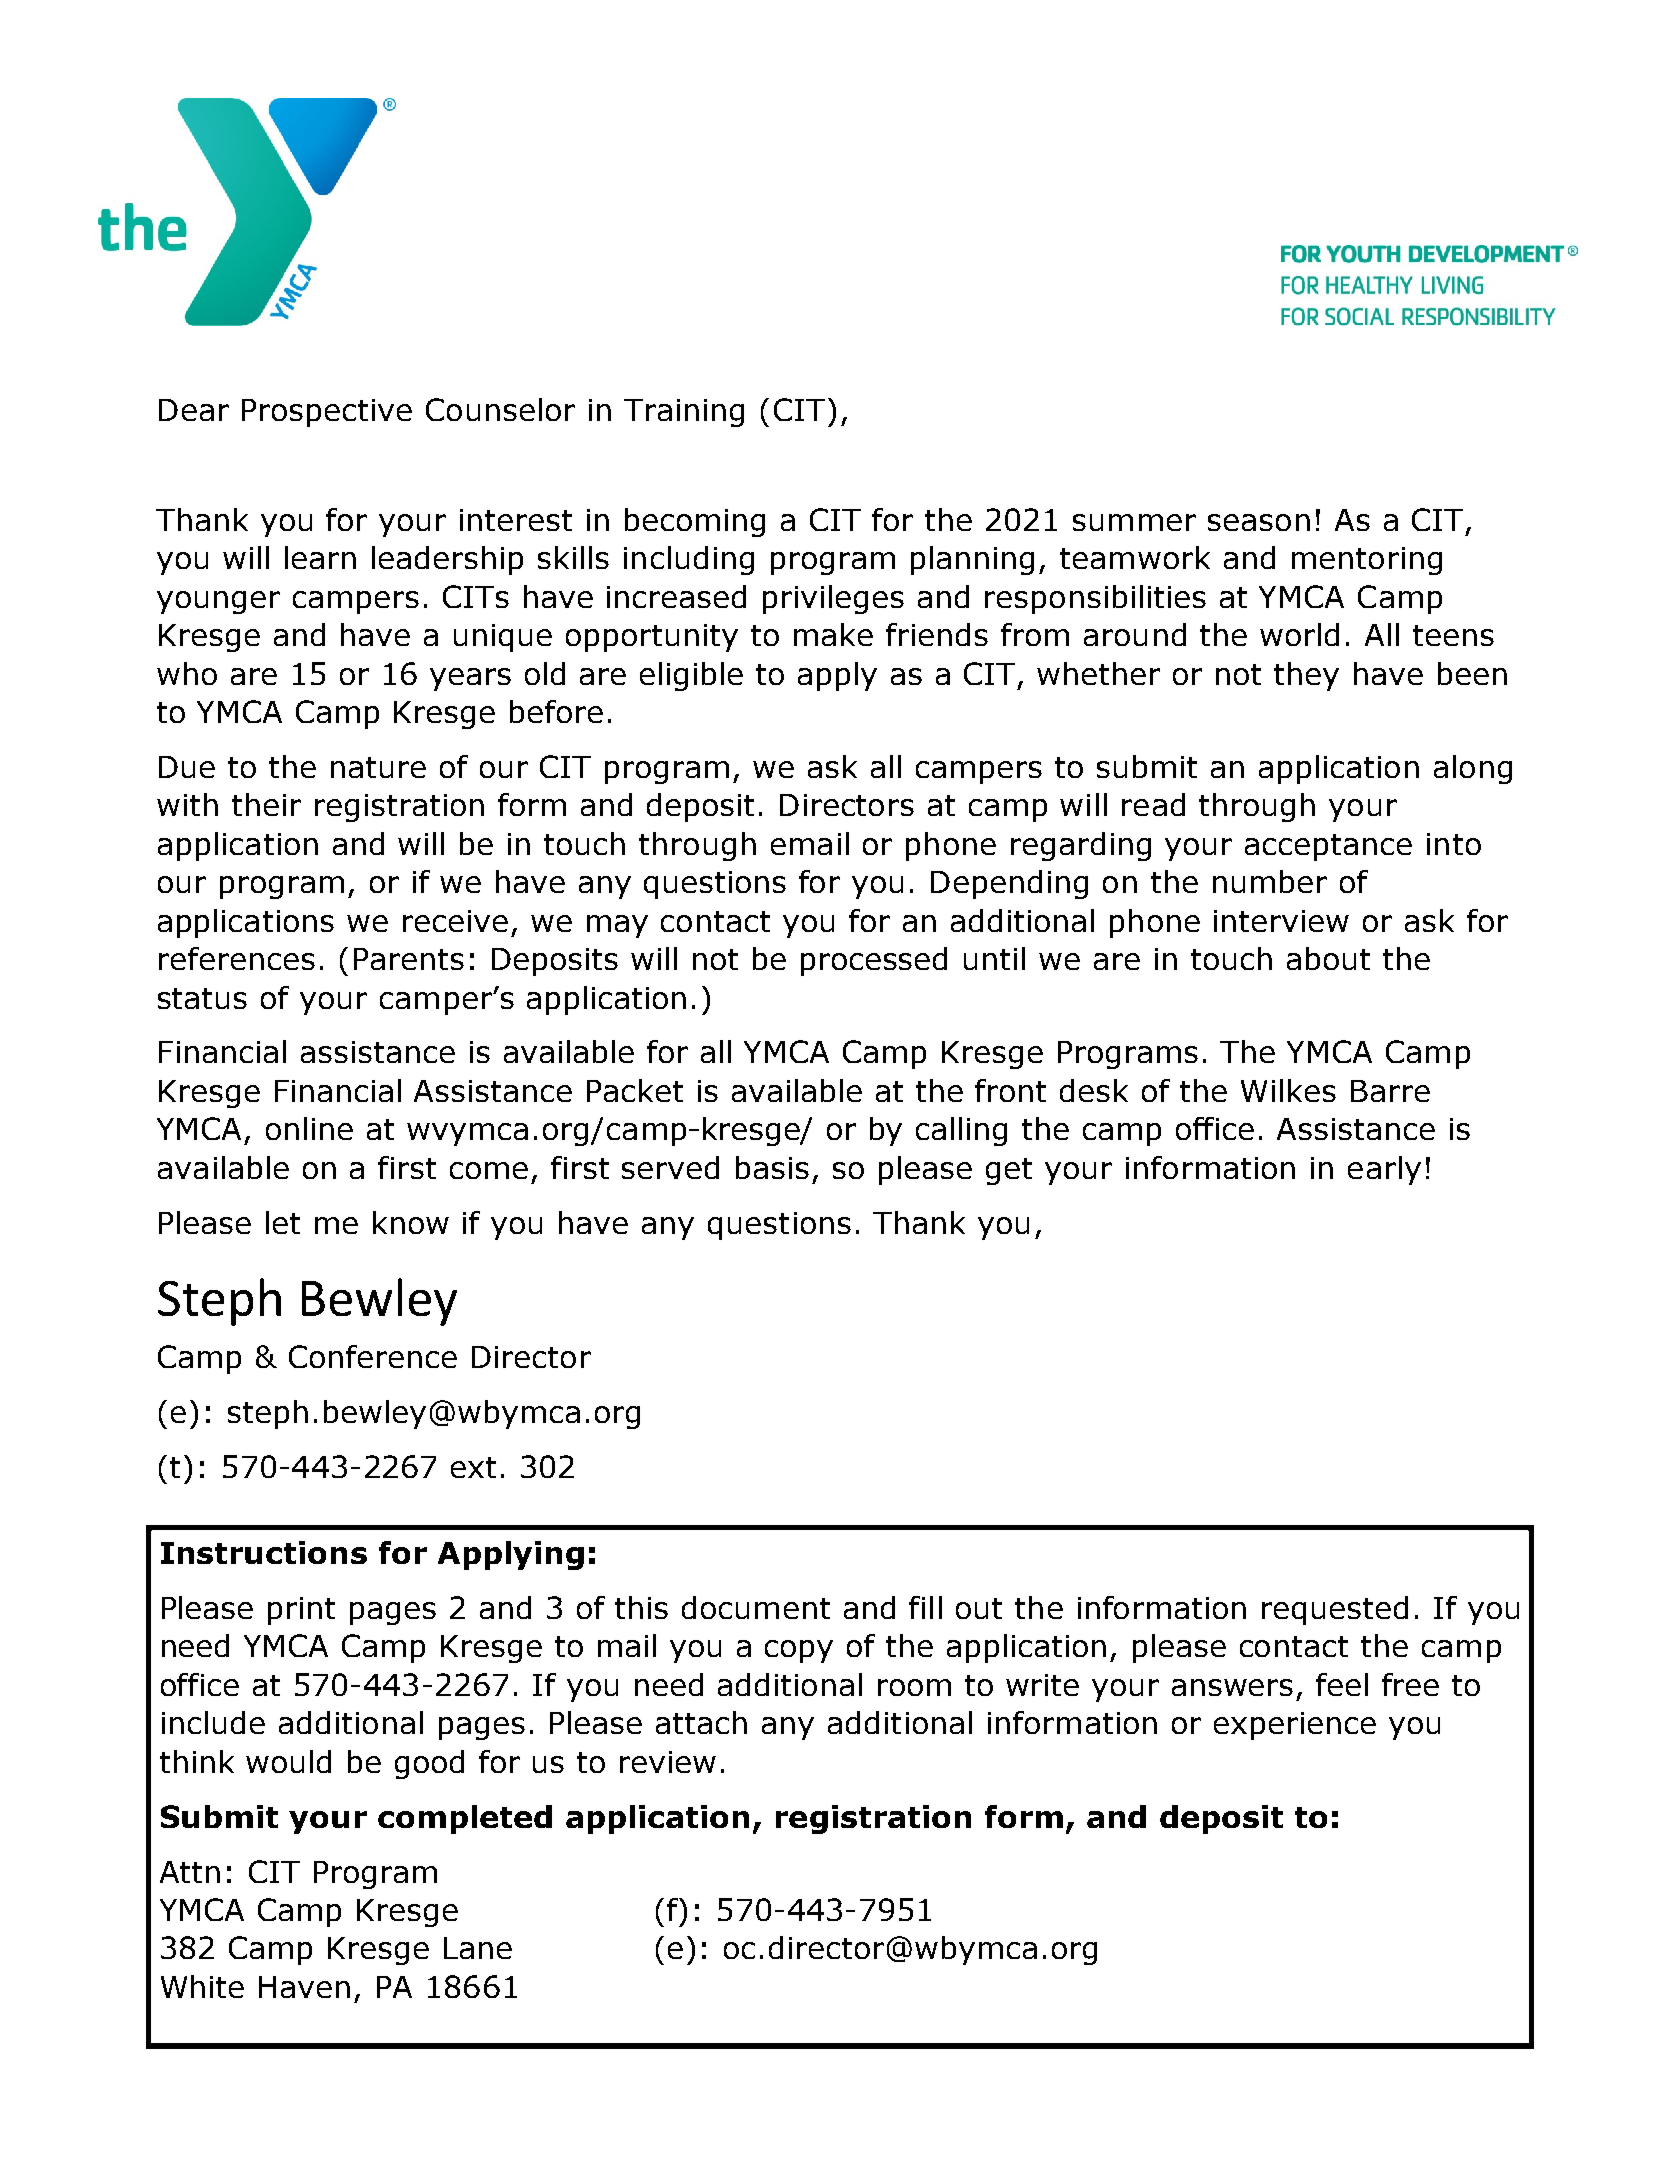 The width and height of the screenshot is (1679, 2173). Describe the element at coordinates (684, 413) in the screenshot. I see `Training` at that location.
